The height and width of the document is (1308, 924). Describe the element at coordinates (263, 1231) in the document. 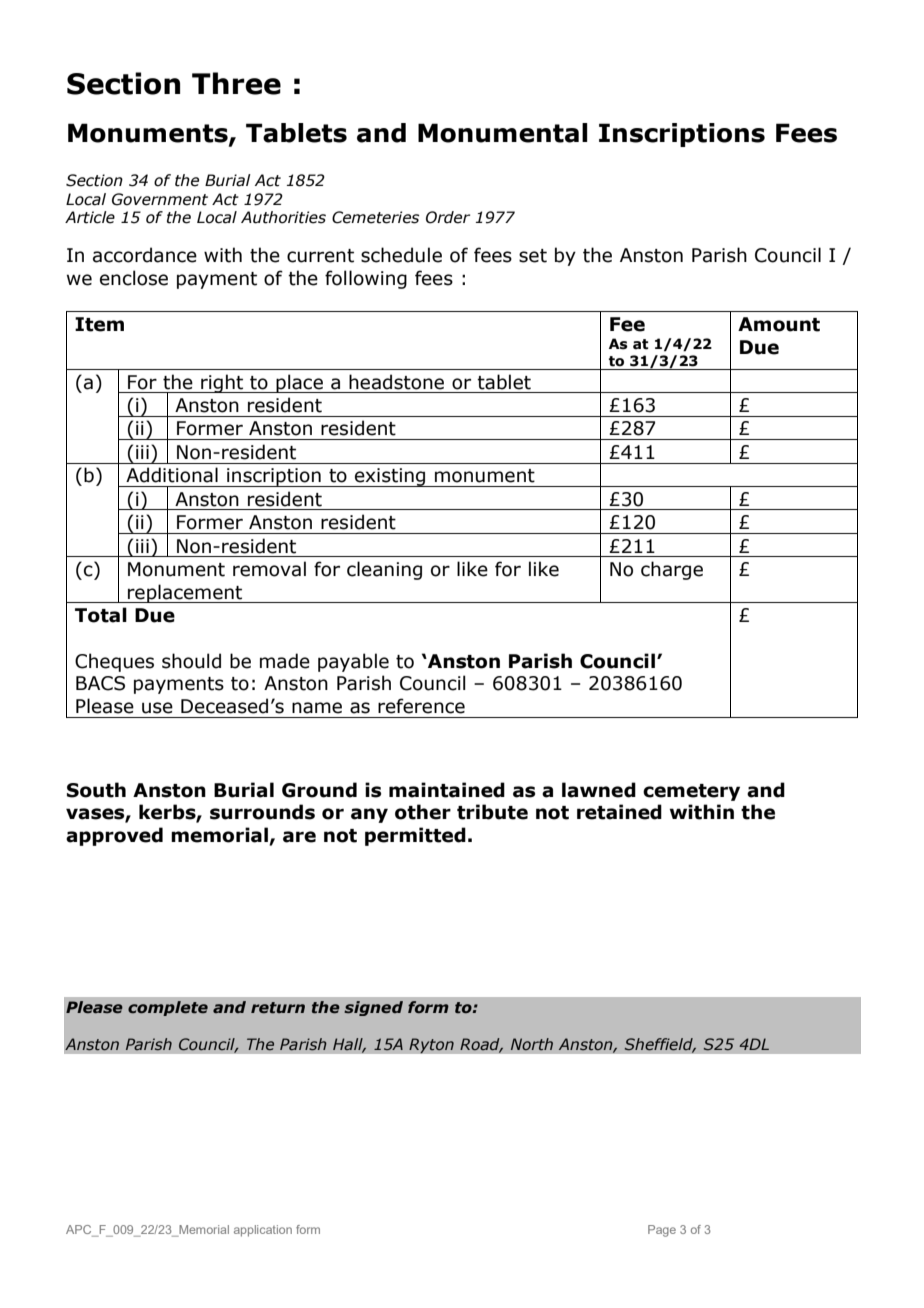

I see `application` at that location.
